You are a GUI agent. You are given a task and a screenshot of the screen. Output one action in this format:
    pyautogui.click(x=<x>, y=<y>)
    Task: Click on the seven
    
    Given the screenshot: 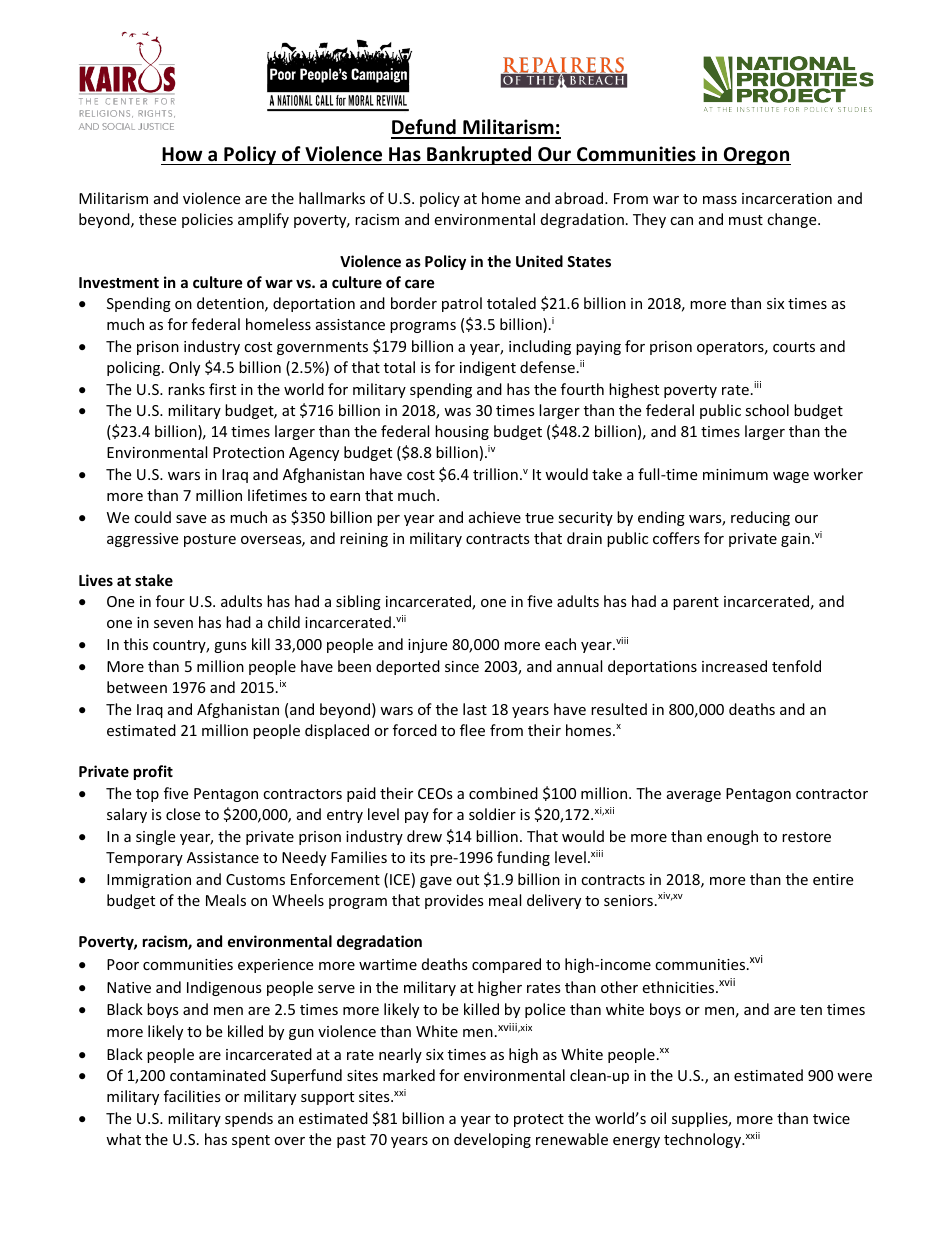 What is the action you would take?
    pyautogui.click(x=173, y=624)
